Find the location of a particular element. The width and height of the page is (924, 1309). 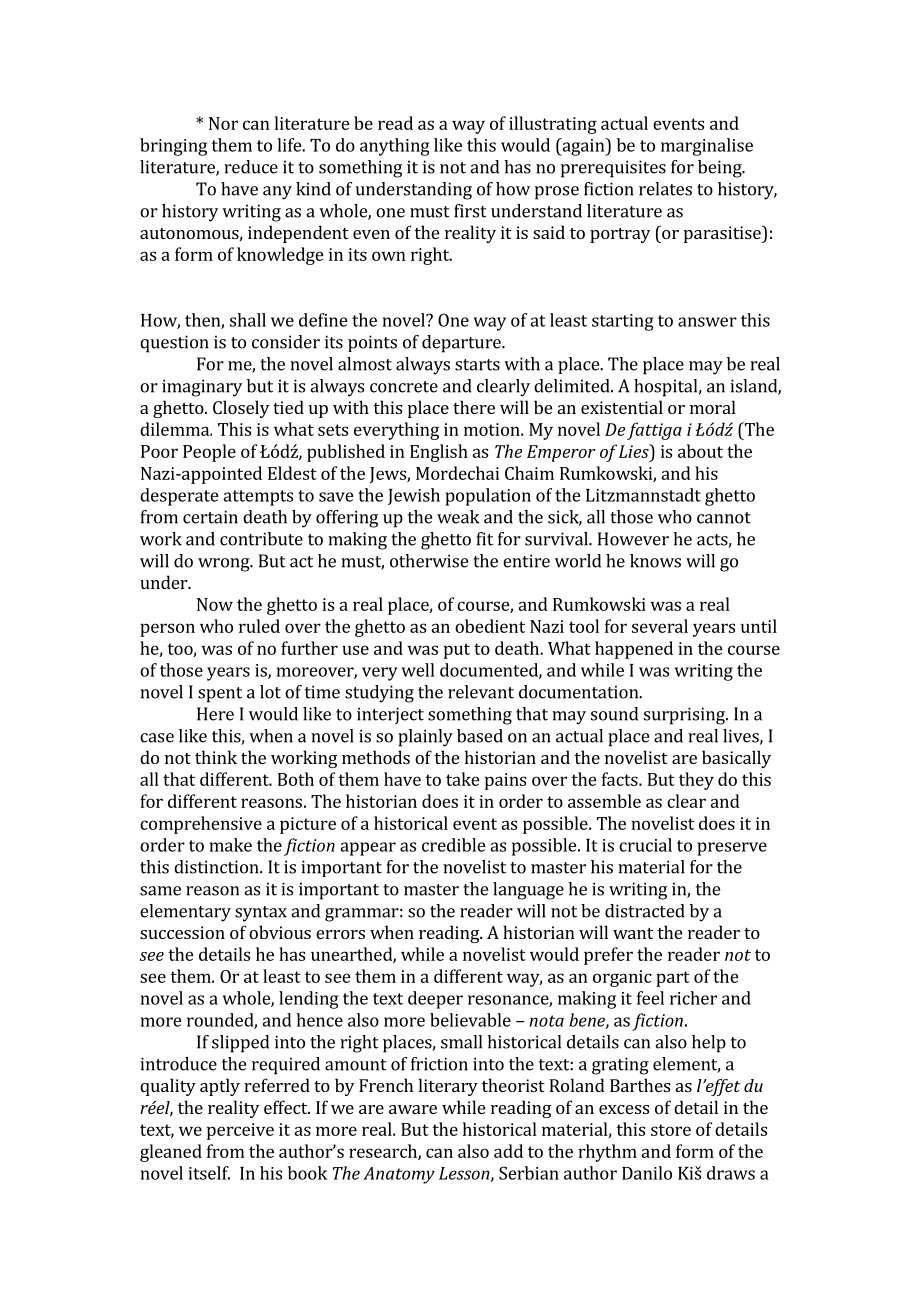

distracted is located at coordinates (645, 911).
